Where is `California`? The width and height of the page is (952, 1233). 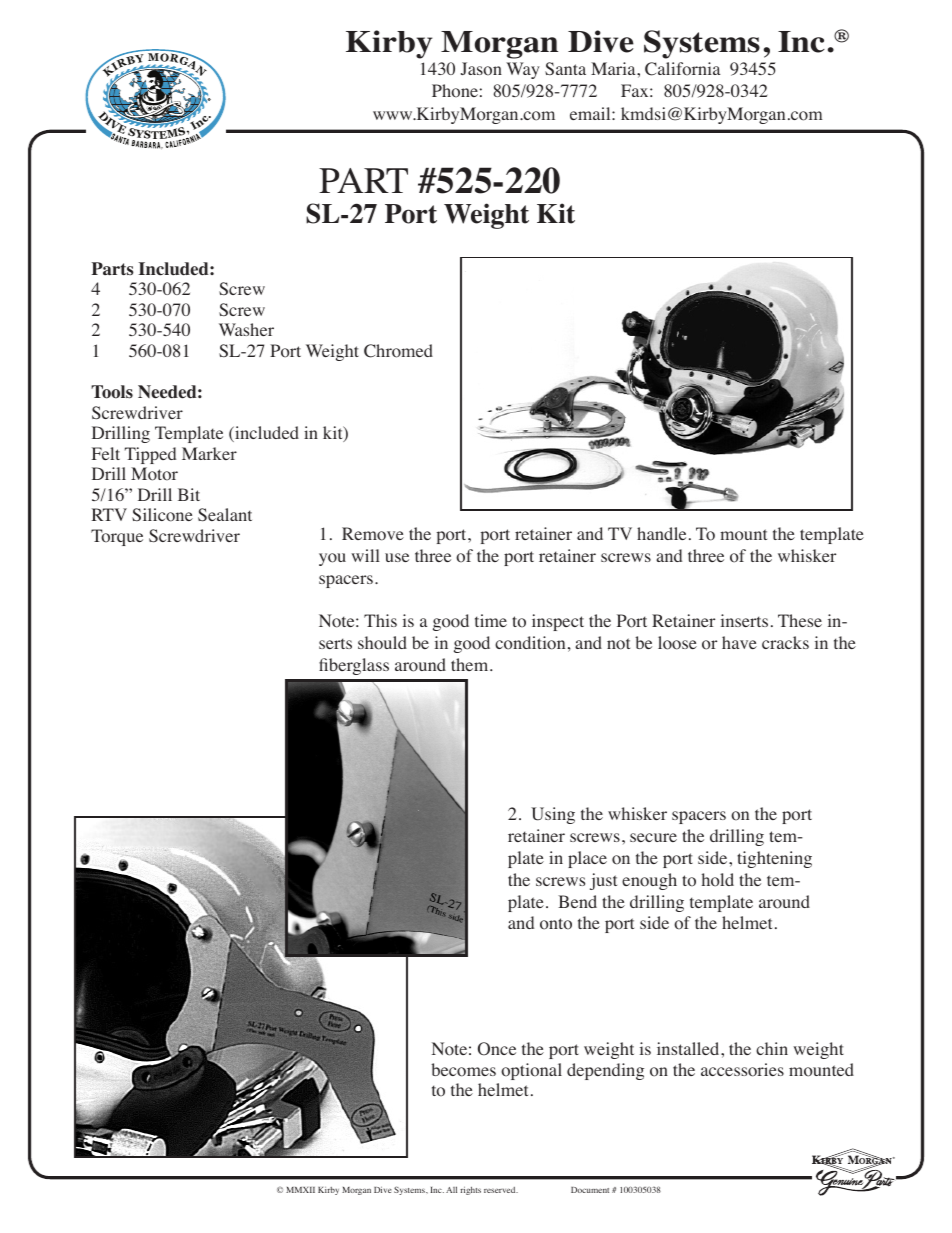 California is located at coordinates (682, 69).
